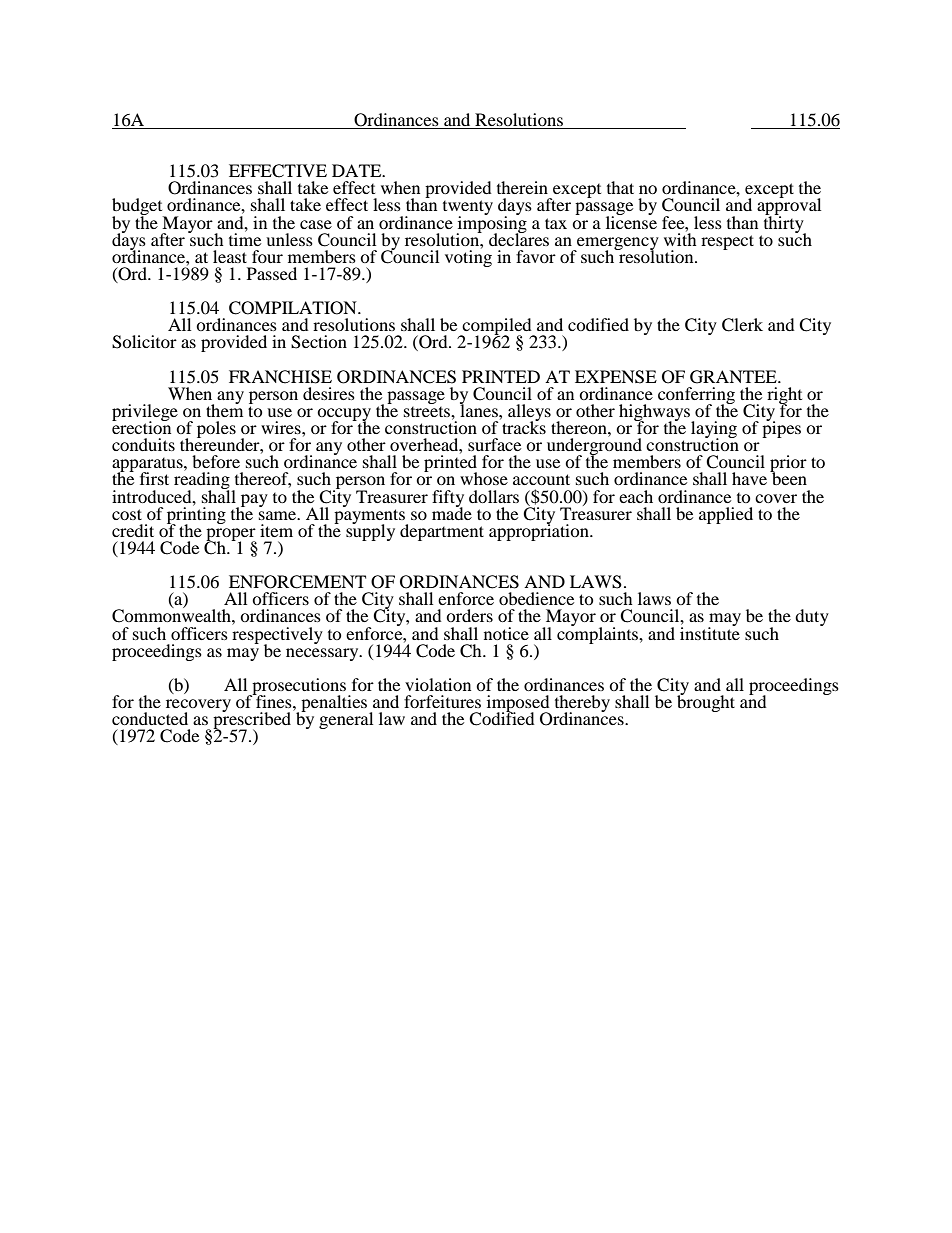 The height and width of the screenshot is (1233, 952). Describe the element at coordinates (494, 444) in the screenshot. I see `surface` at that location.
